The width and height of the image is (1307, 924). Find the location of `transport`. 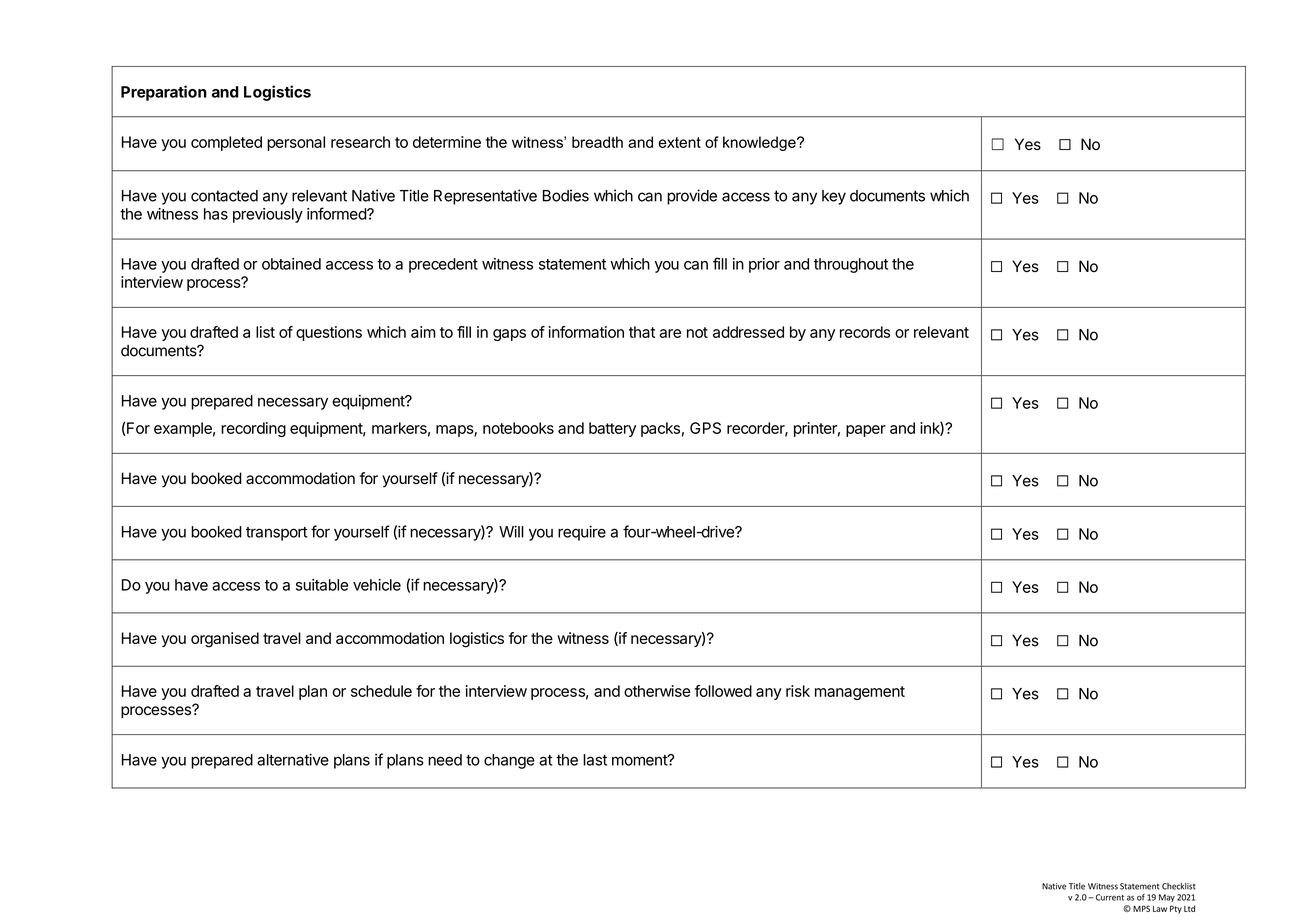

transport is located at coordinates (277, 534).
